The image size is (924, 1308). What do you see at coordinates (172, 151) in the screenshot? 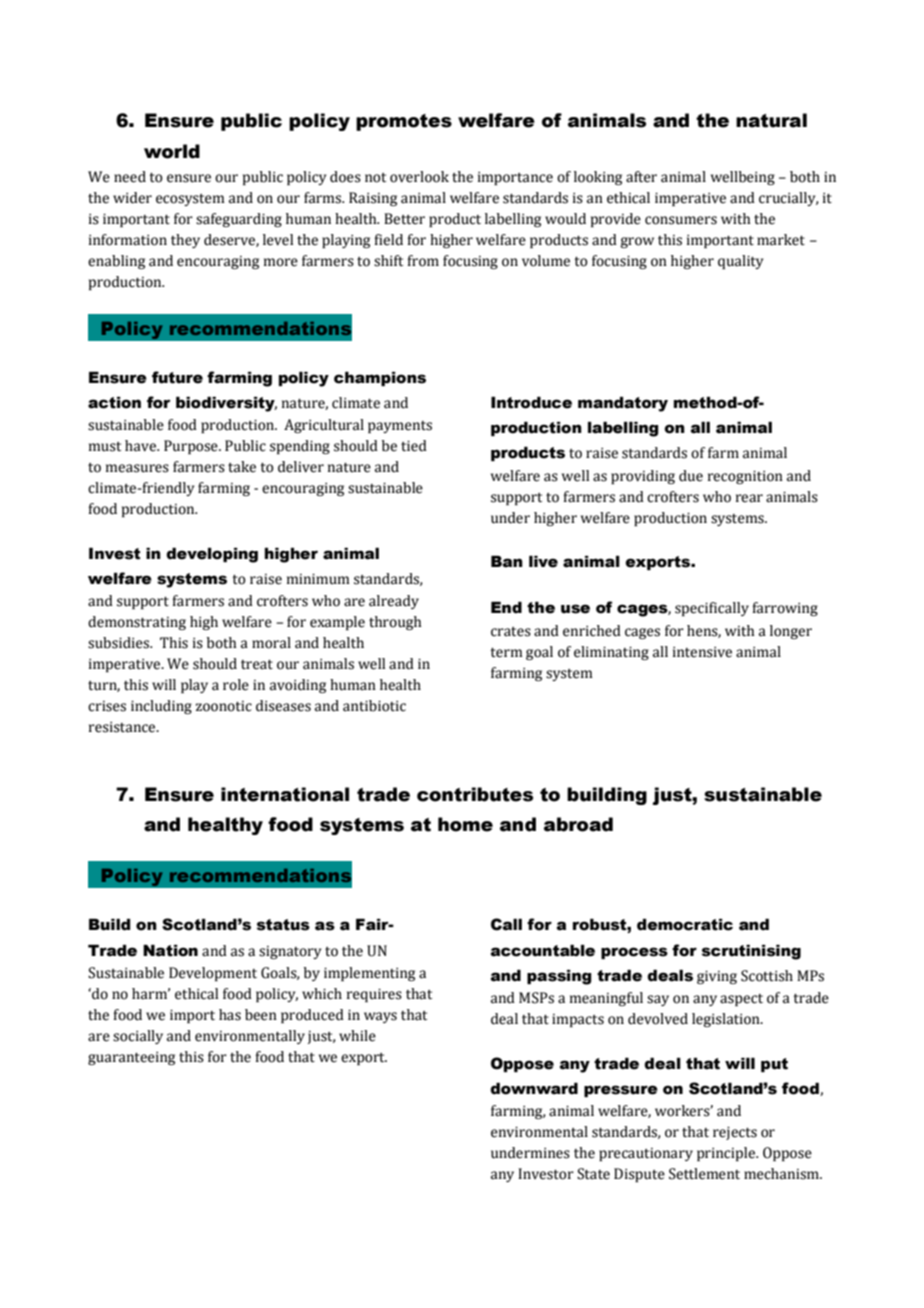
I see `world` at bounding box center [172, 151].
